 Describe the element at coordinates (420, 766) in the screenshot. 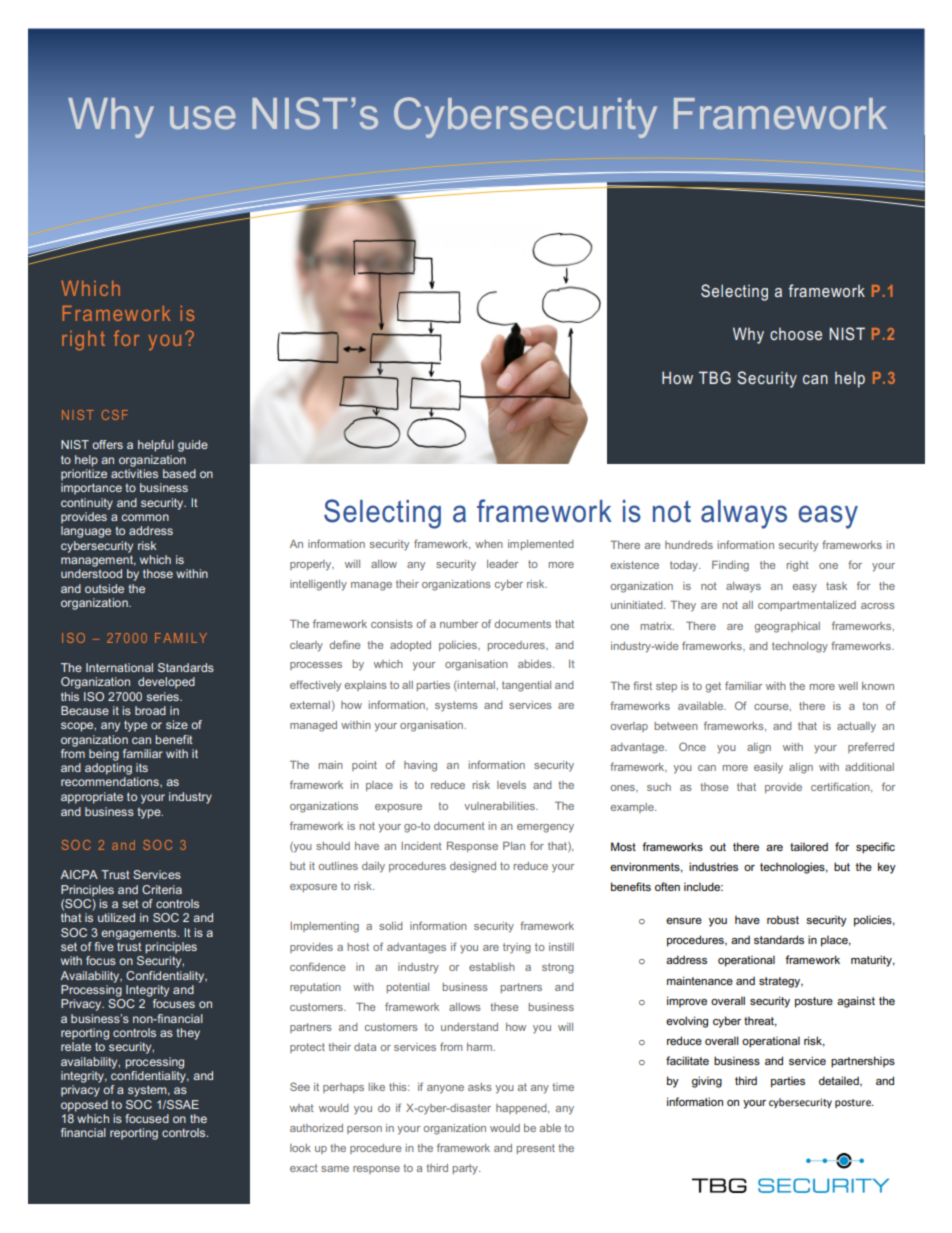

I see `having` at that location.
